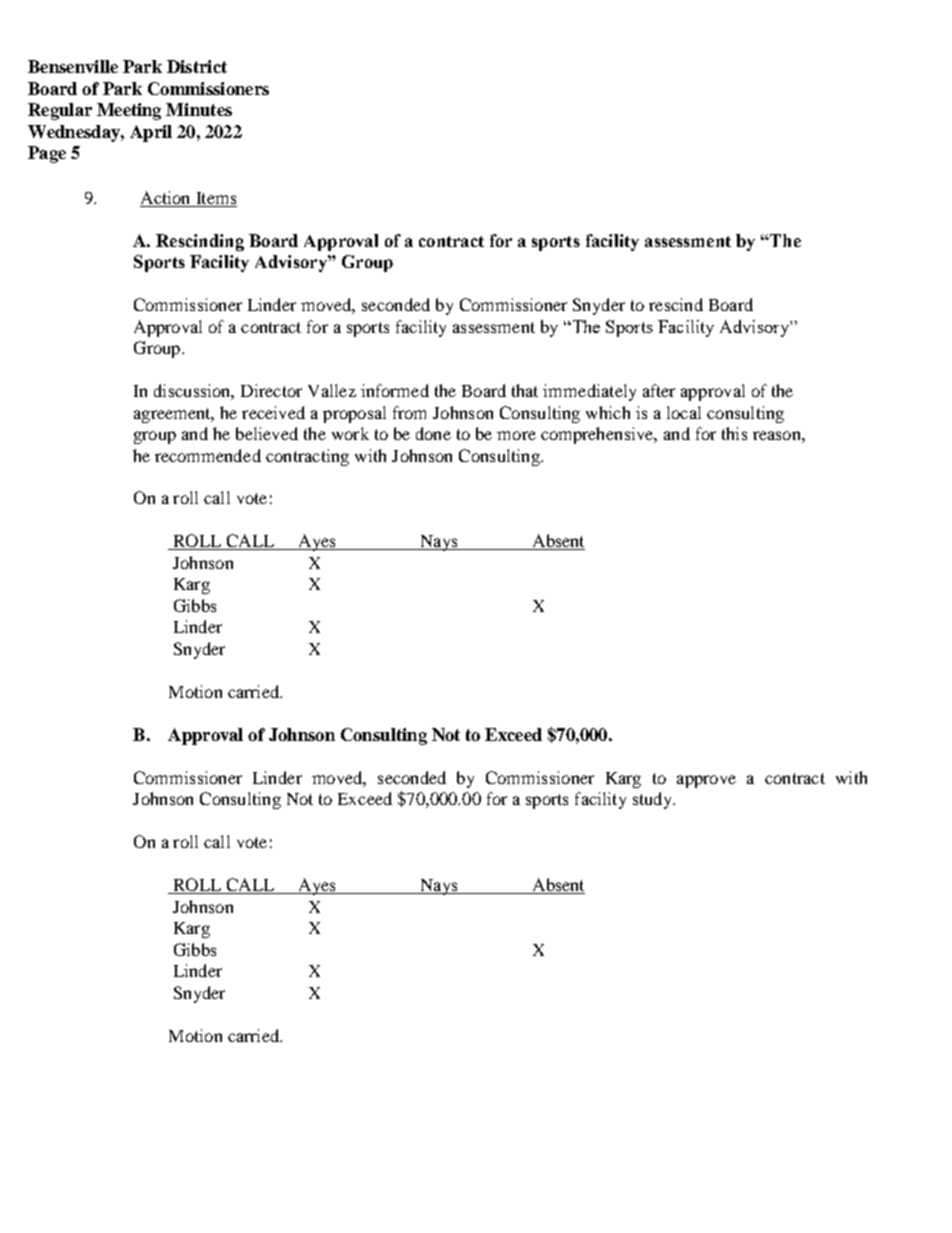 This screenshot has height=1233, width=952. What do you see at coordinates (197, 66) in the screenshot?
I see `District` at bounding box center [197, 66].
